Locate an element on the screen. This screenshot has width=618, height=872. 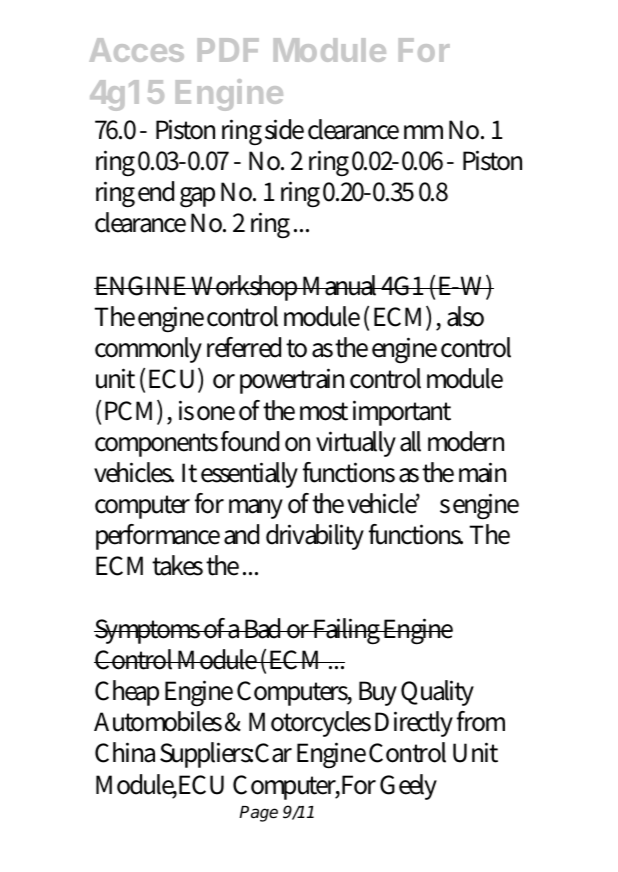
Acces is located at coordinates (136, 50).
